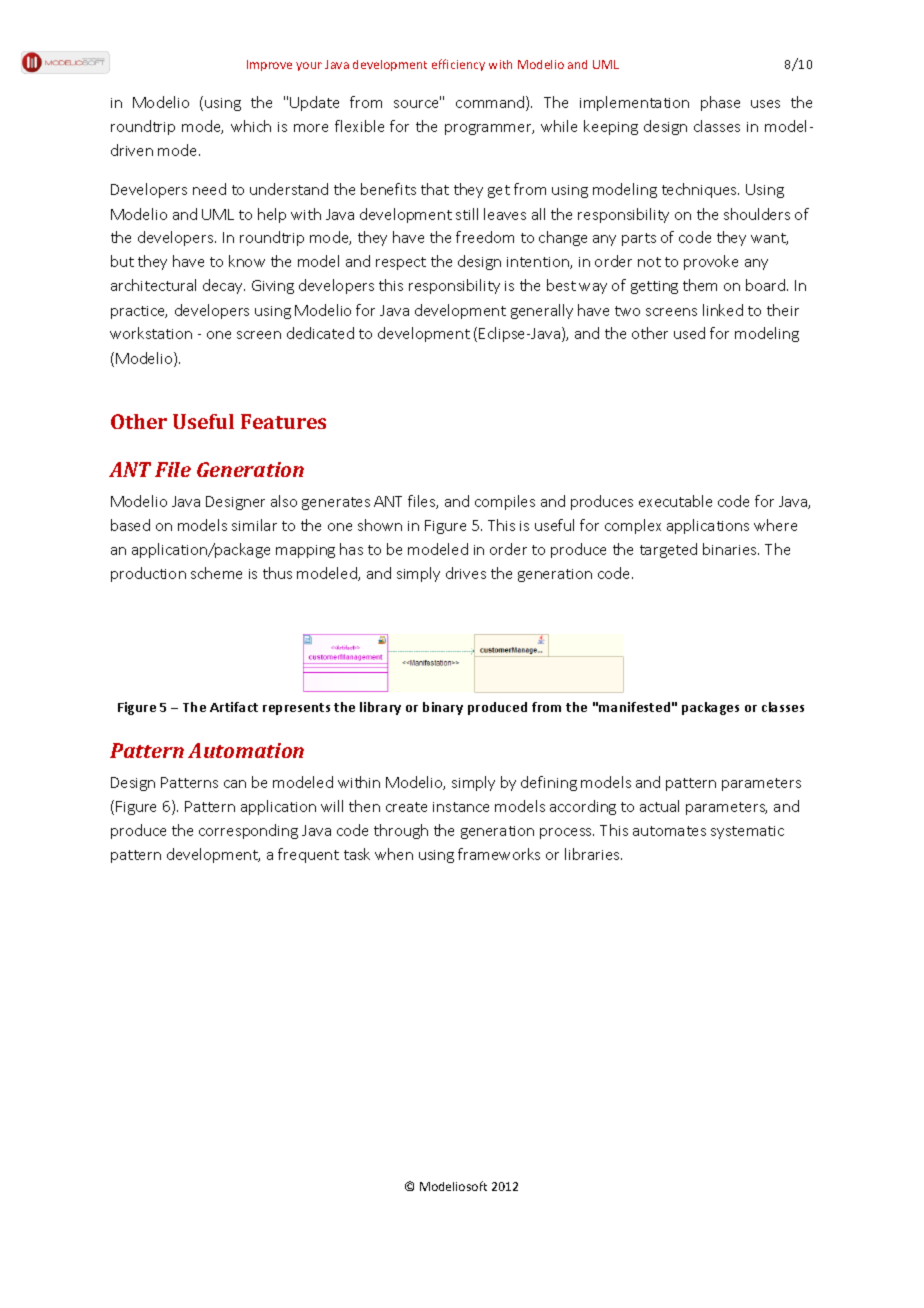  What do you see at coordinates (283, 421) in the document?
I see `Features` at bounding box center [283, 421].
